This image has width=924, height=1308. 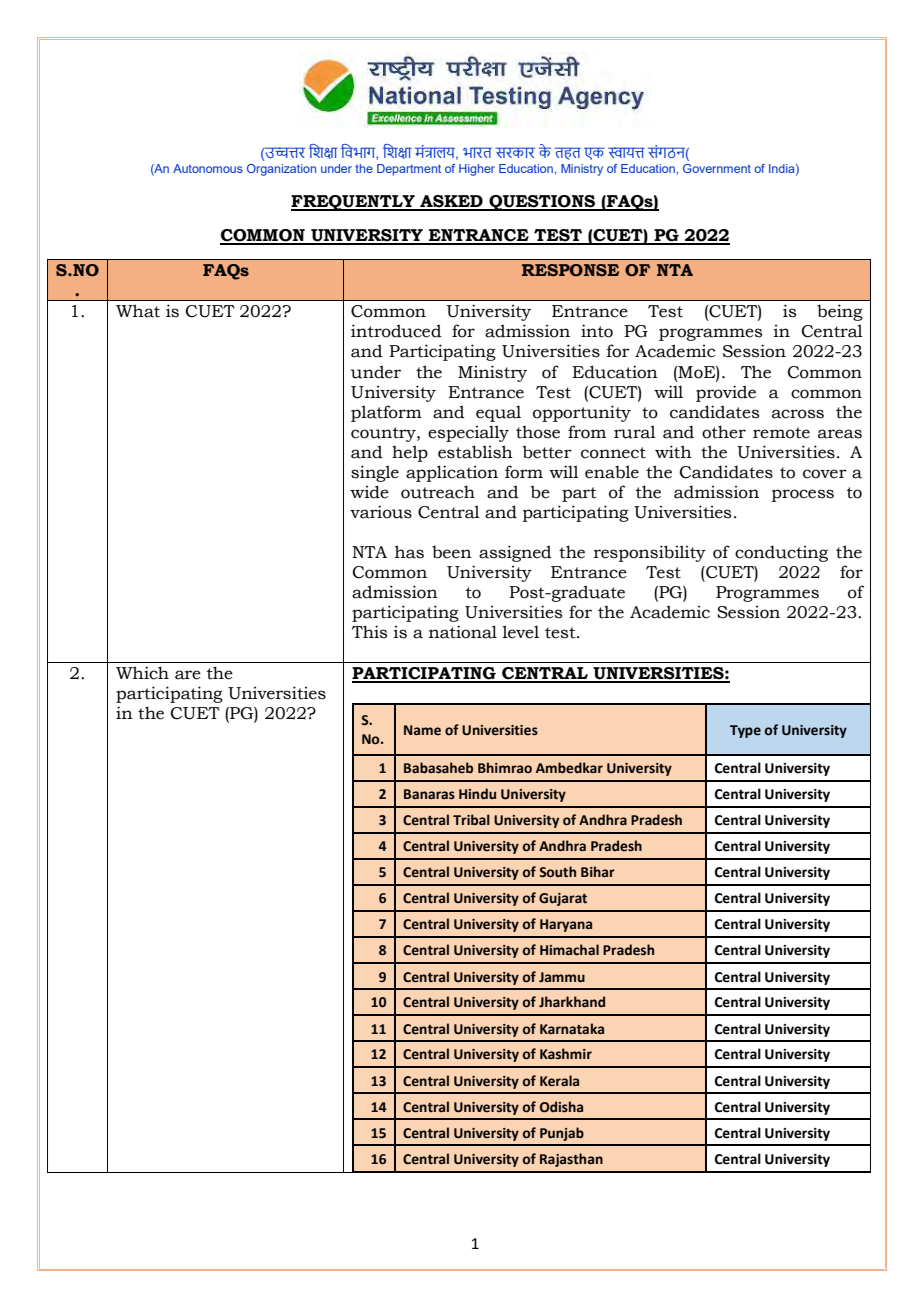 What do you see at coordinates (561, 1107) in the image?
I see `Odisha` at bounding box center [561, 1107].
